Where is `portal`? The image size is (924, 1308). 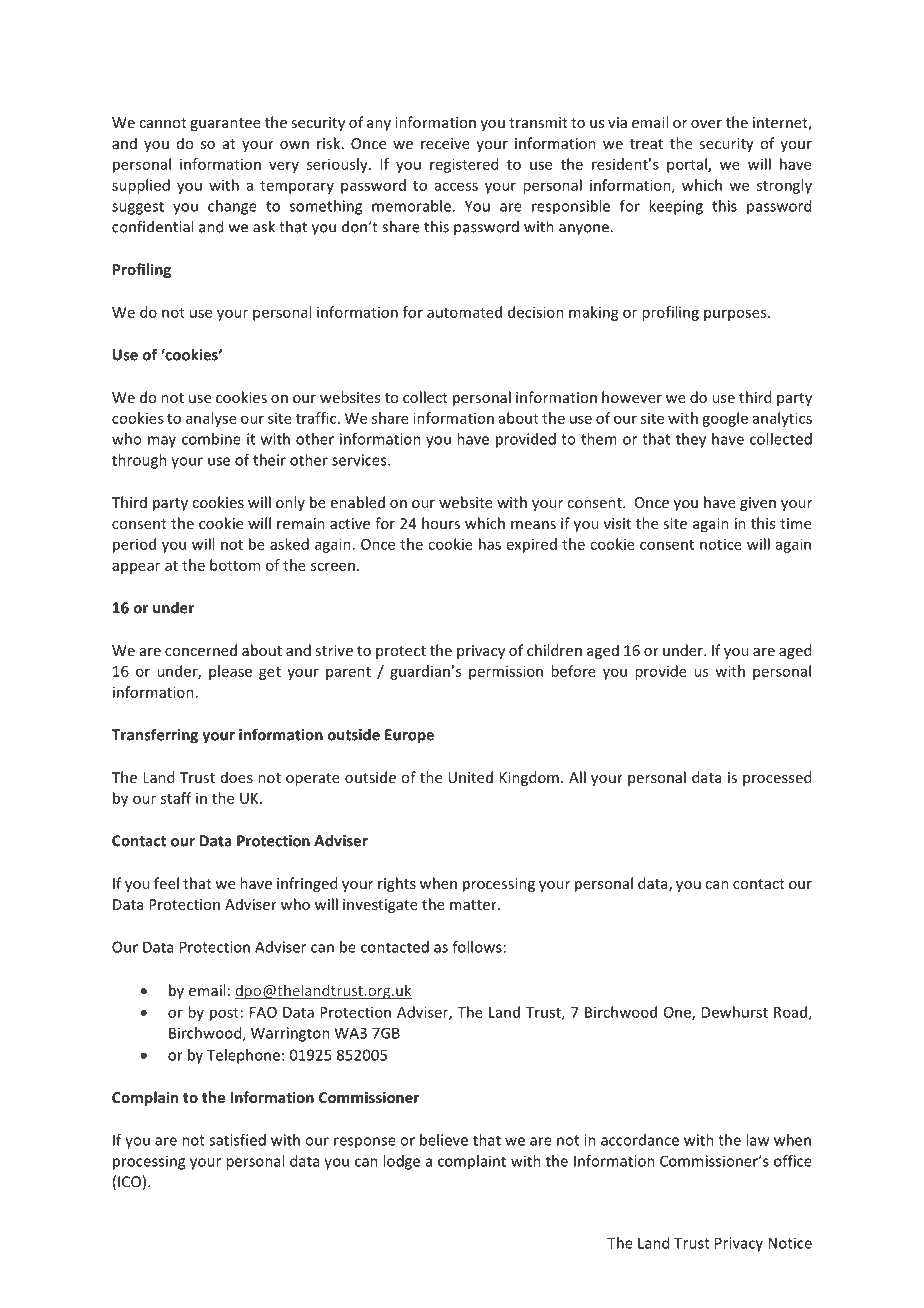 portal is located at coordinates (688, 165).
